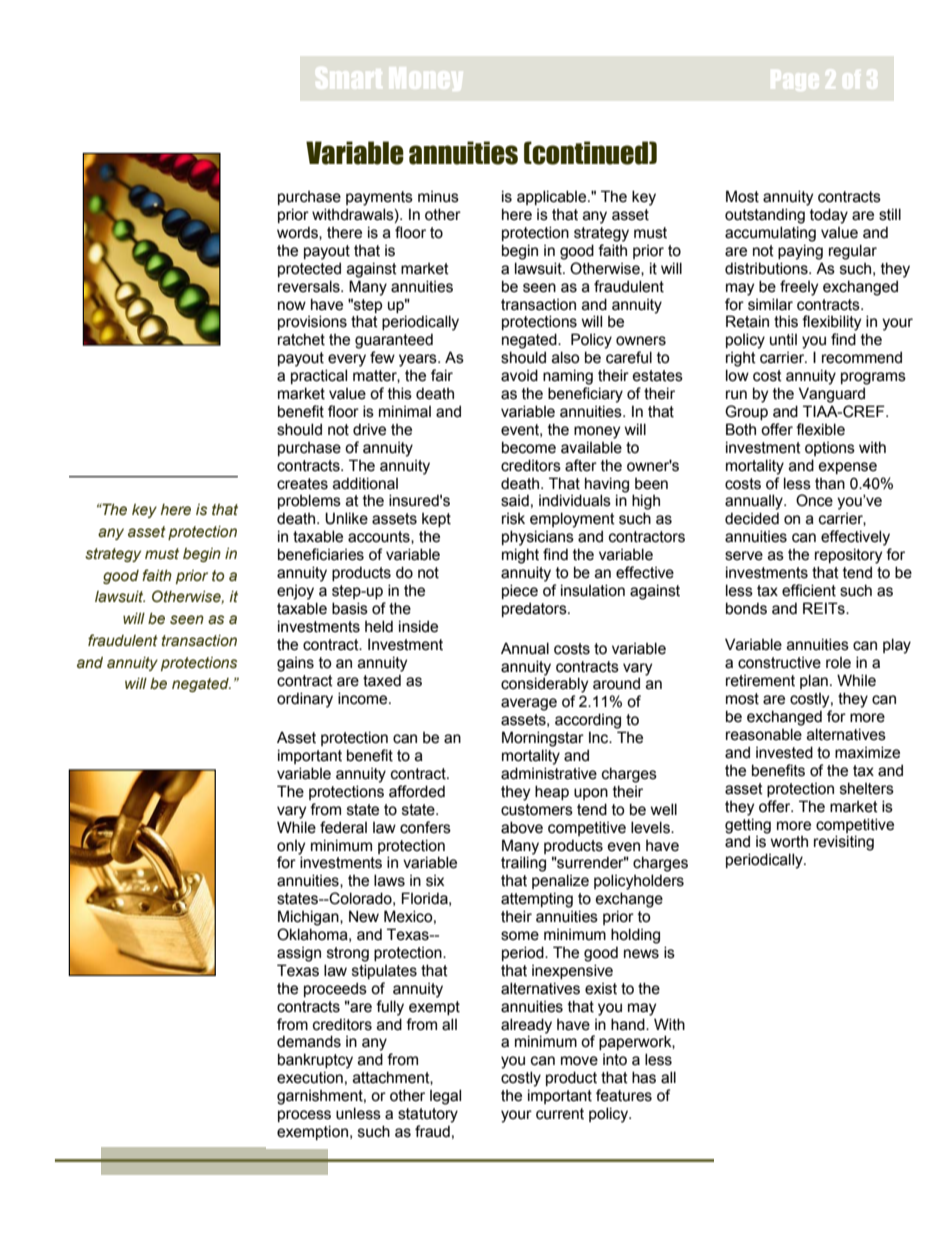 The width and height of the screenshot is (952, 1233). What do you see at coordinates (572, 520) in the screenshot?
I see `employment` at bounding box center [572, 520].
